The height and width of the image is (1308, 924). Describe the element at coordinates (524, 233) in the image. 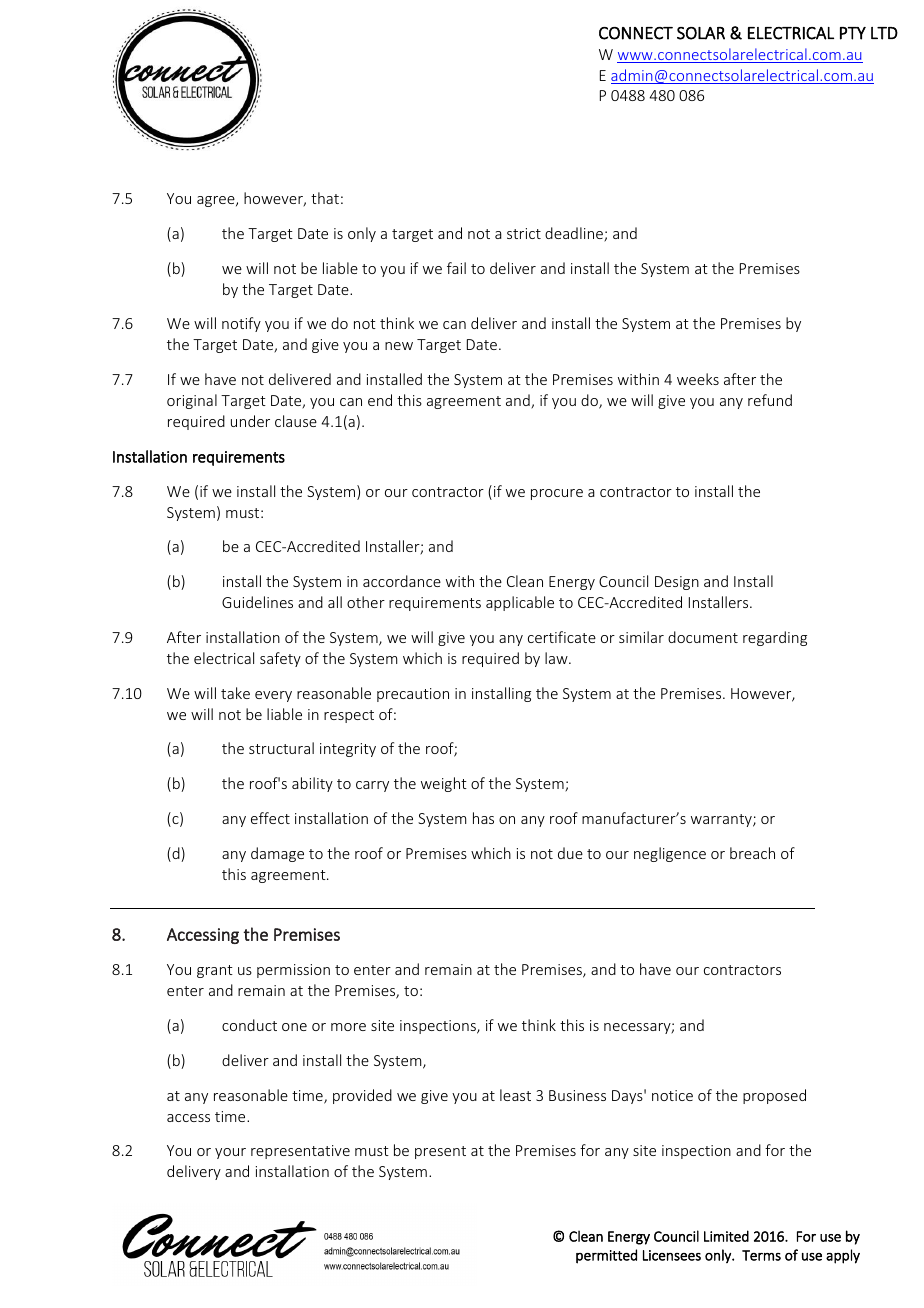

I see `strict` at that location.
